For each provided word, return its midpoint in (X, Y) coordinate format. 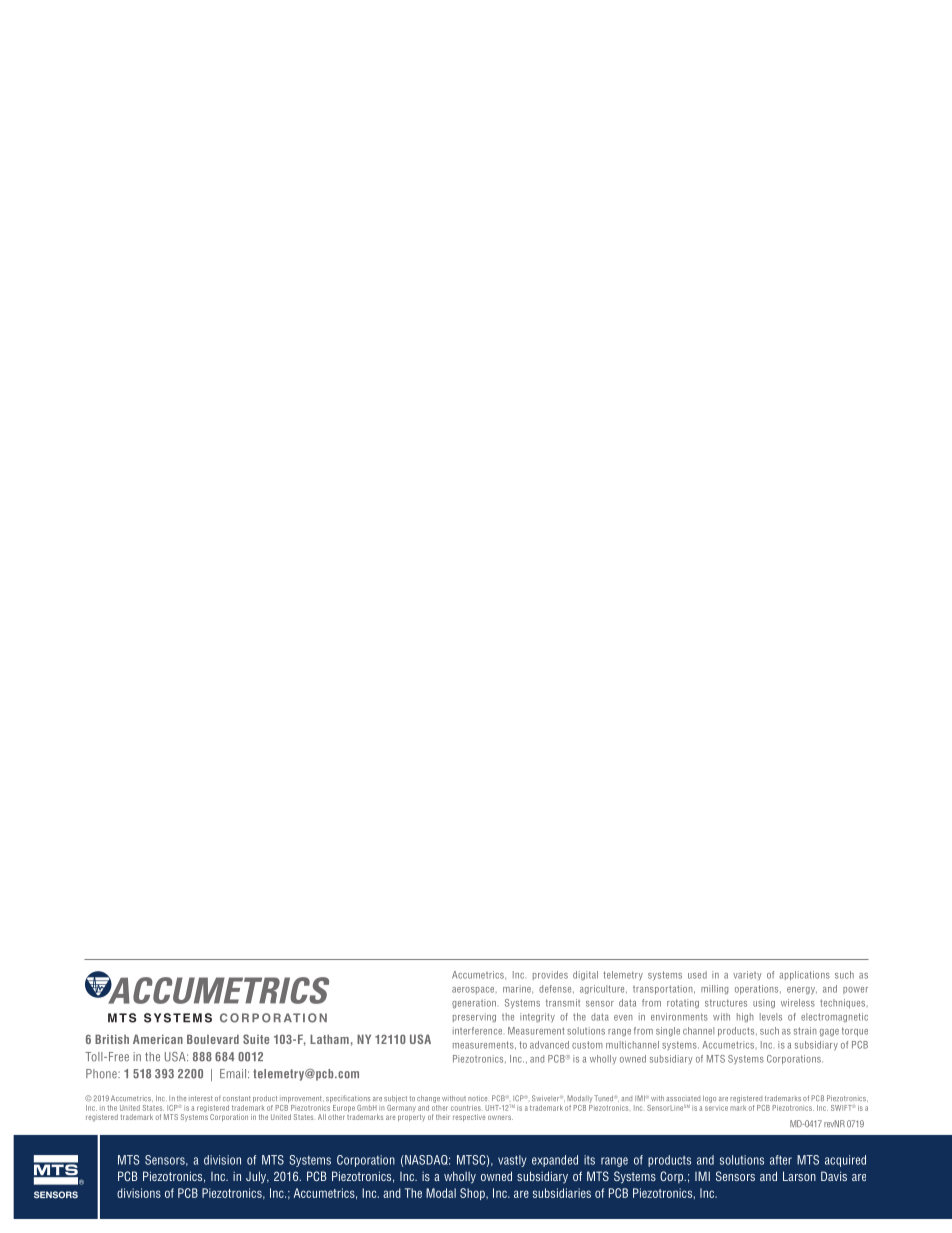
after (781, 1160)
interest (201, 1098)
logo (709, 1099)
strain (805, 1031)
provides (550, 975)
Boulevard (213, 1039)
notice (477, 1098)
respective (469, 1117)
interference (477, 1031)
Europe (344, 1108)
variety (747, 975)
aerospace (474, 990)
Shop (473, 1194)
